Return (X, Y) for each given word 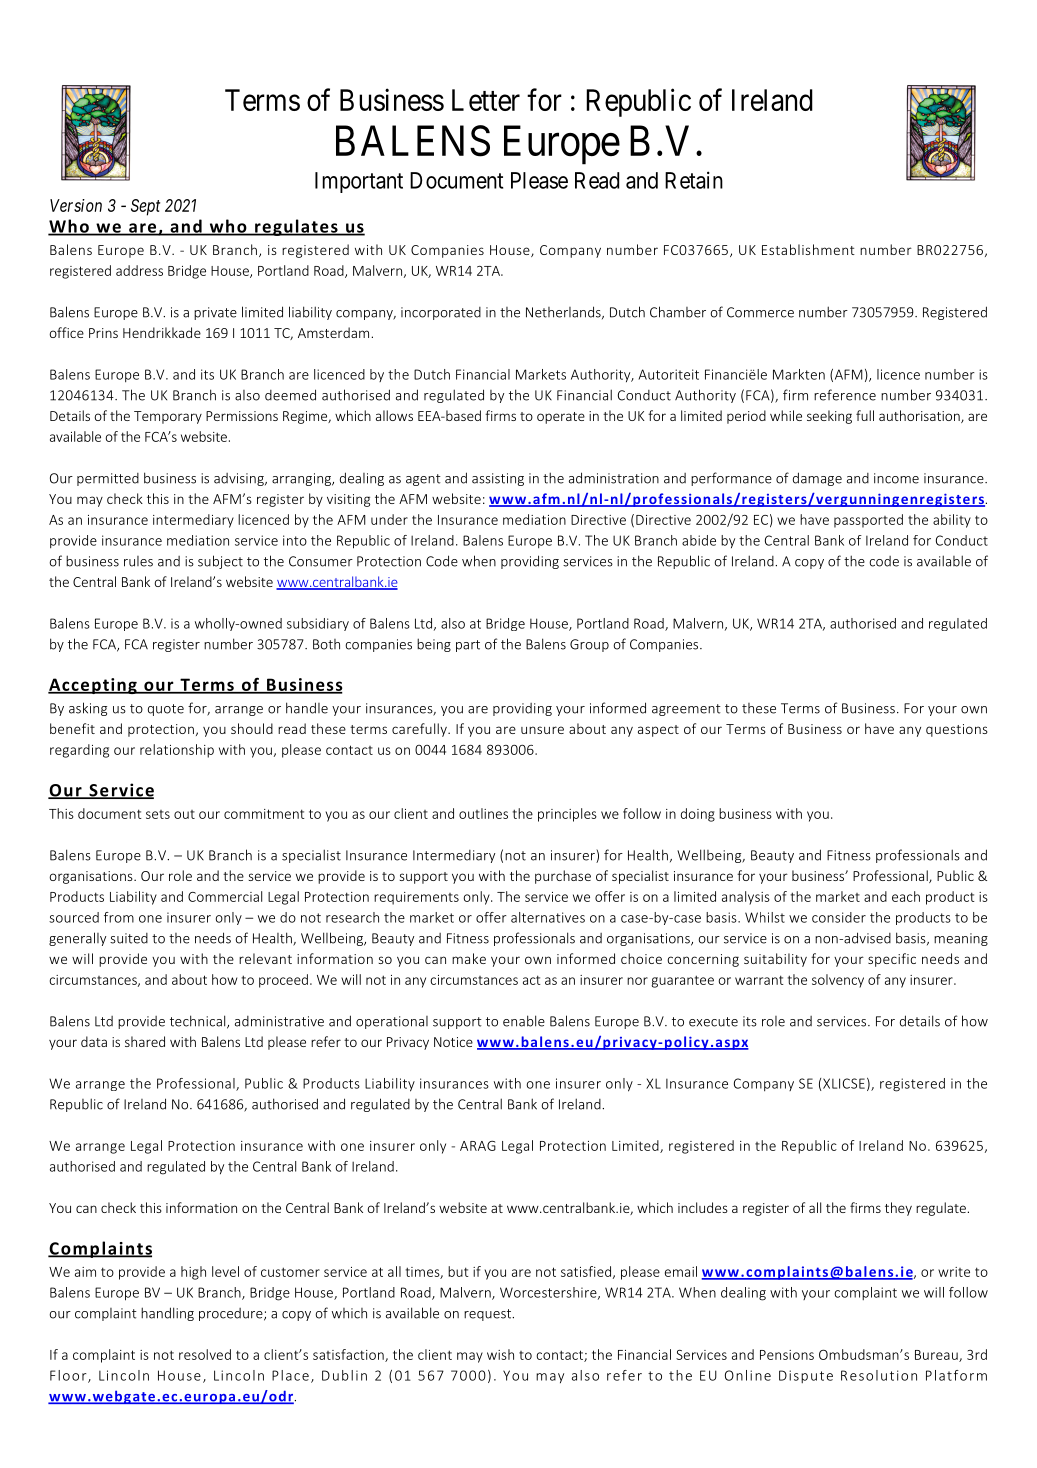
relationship (177, 751)
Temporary (168, 417)
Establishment (808, 249)
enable (524, 1021)
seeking (829, 417)
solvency (838, 981)
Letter (486, 100)
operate (561, 418)
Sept (145, 207)
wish (500, 1354)
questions (957, 730)
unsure (542, 730)
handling (167, 1314)
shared (145, 1041)
